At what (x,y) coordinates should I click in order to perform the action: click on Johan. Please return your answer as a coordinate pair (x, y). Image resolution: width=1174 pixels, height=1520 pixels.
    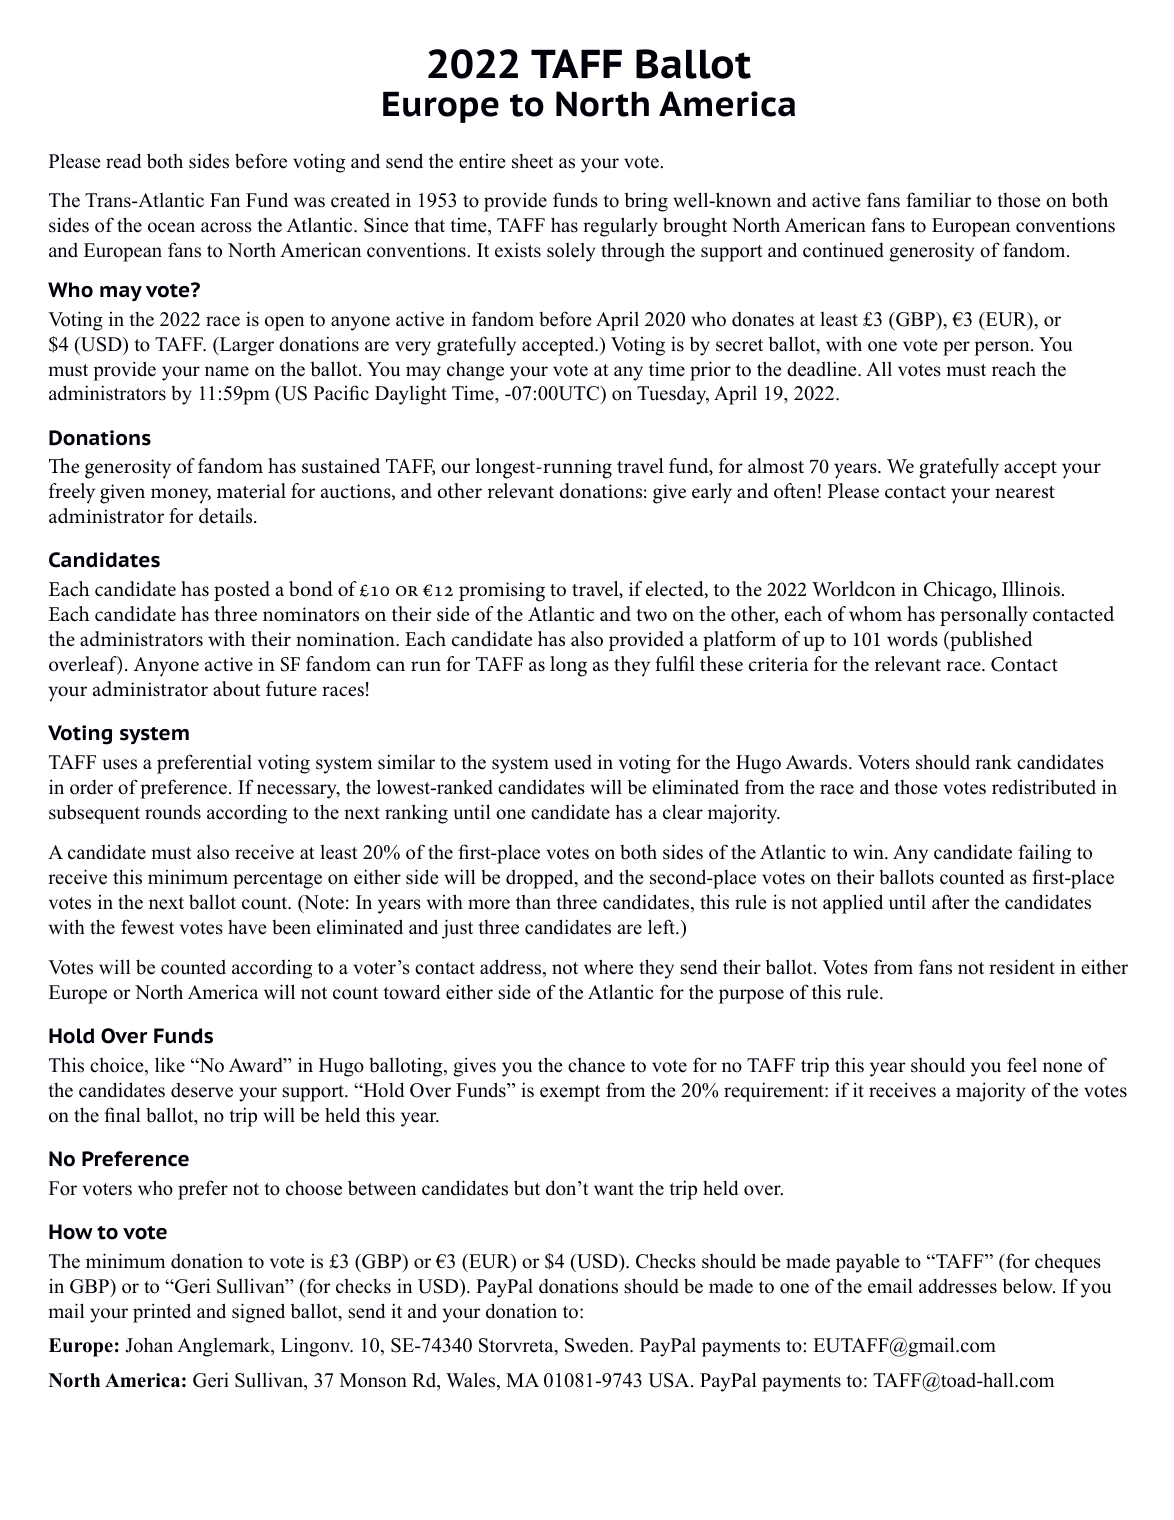
    Looking at the image, I should click on (149, 1345).
